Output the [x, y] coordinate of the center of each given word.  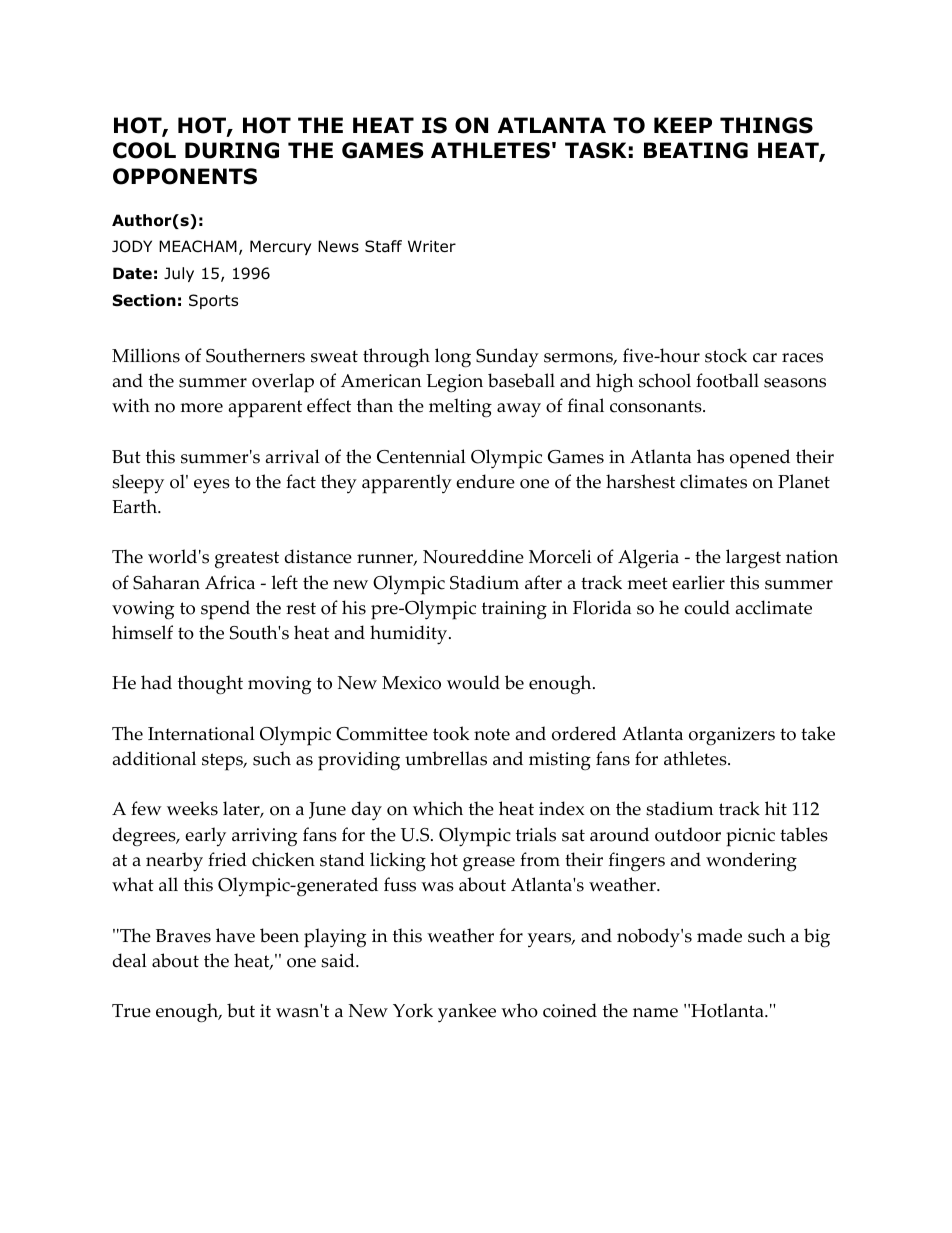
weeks [192, 808]
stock [726, 355]
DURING [232, 150]
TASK [595, 150]
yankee [467, 1013]
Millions [146, 355]
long [453, 358]
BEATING [696, 150]
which [438, 808]
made [719, 935]
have [235, 935]
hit [776, 808]
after [543, 582]
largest [753, 559]
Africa [230, 582]
